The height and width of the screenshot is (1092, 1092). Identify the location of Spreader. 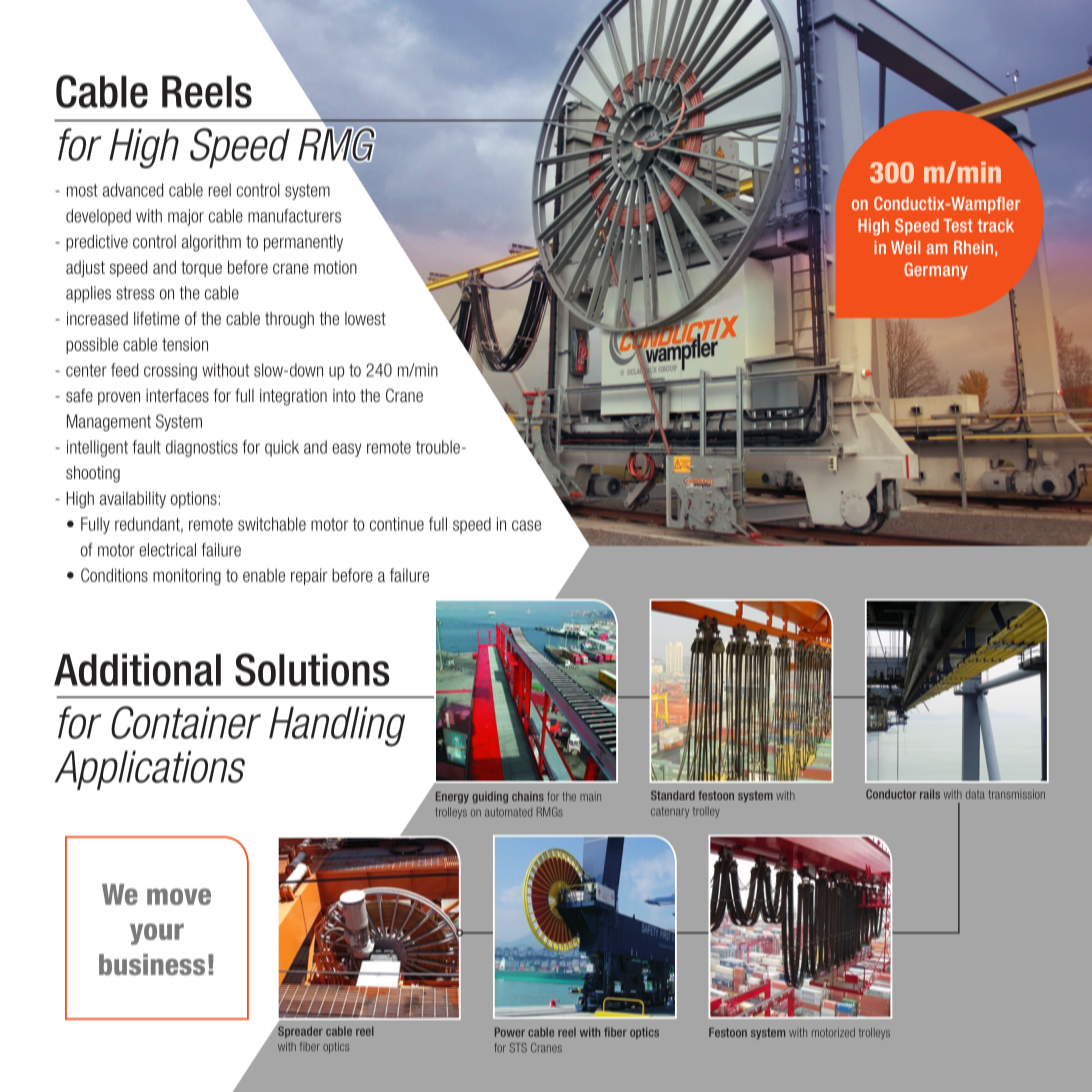
(299, 1031).
